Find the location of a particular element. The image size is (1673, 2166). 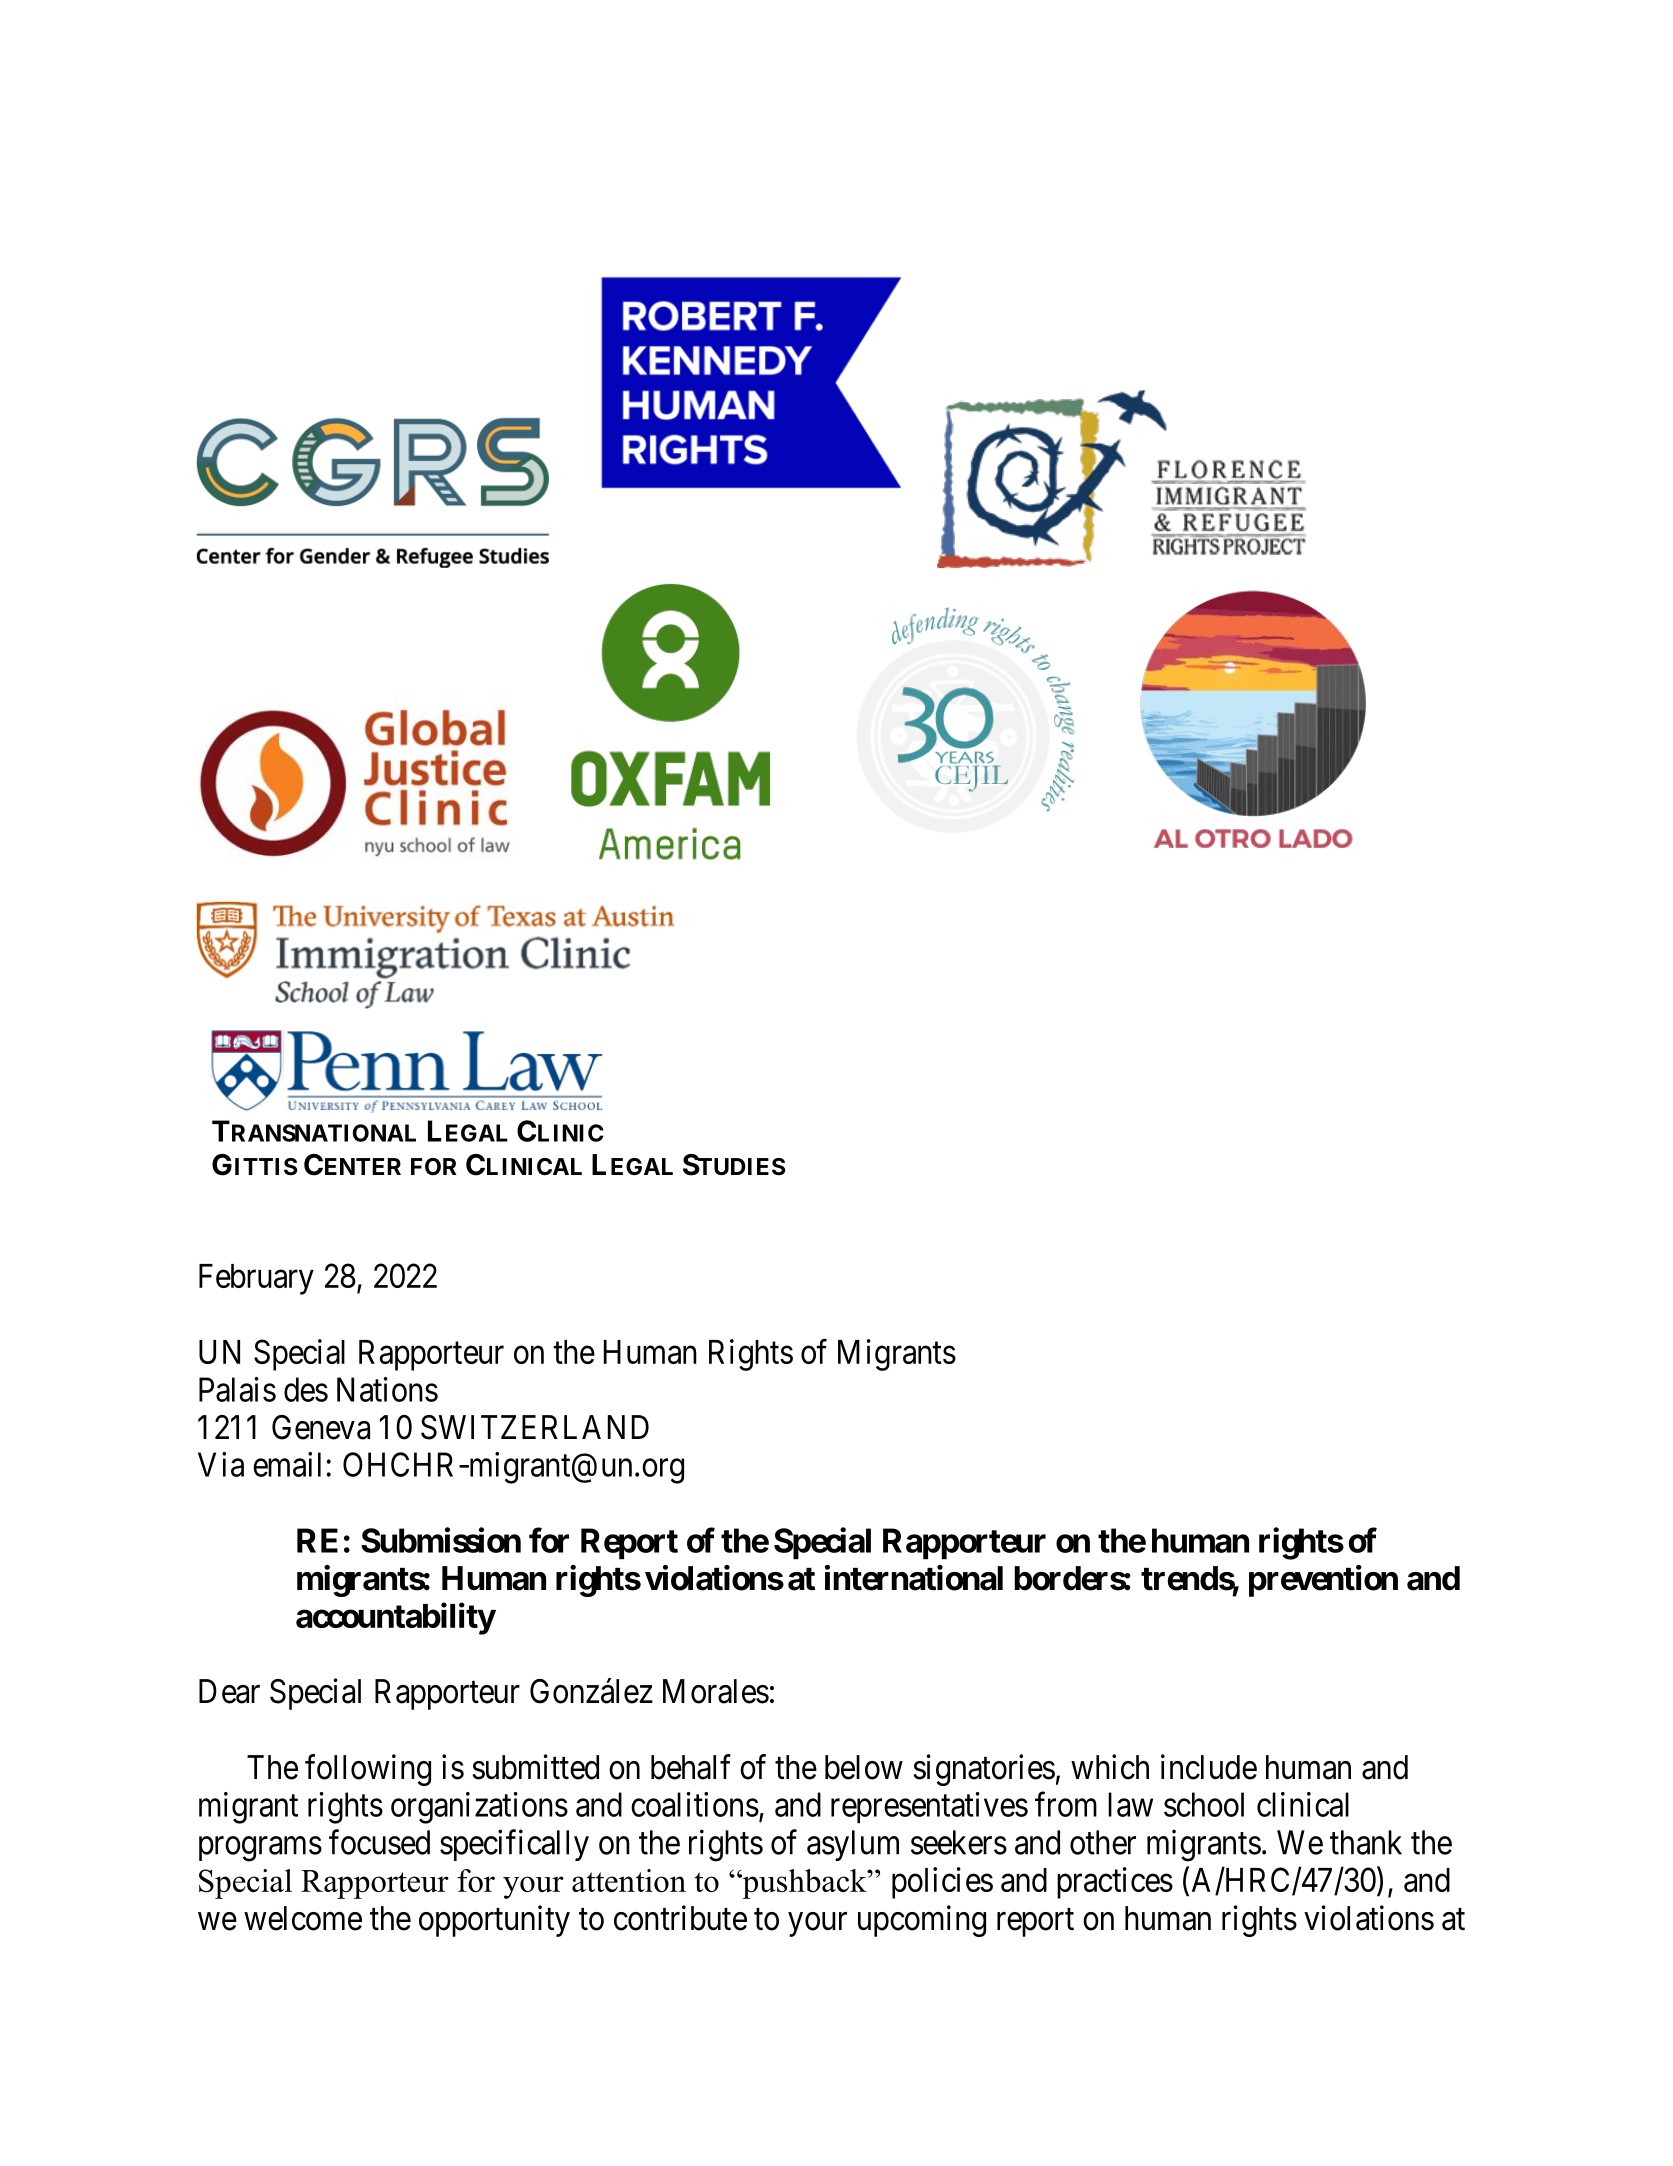

other is located at coordinates (1103, 1842).
